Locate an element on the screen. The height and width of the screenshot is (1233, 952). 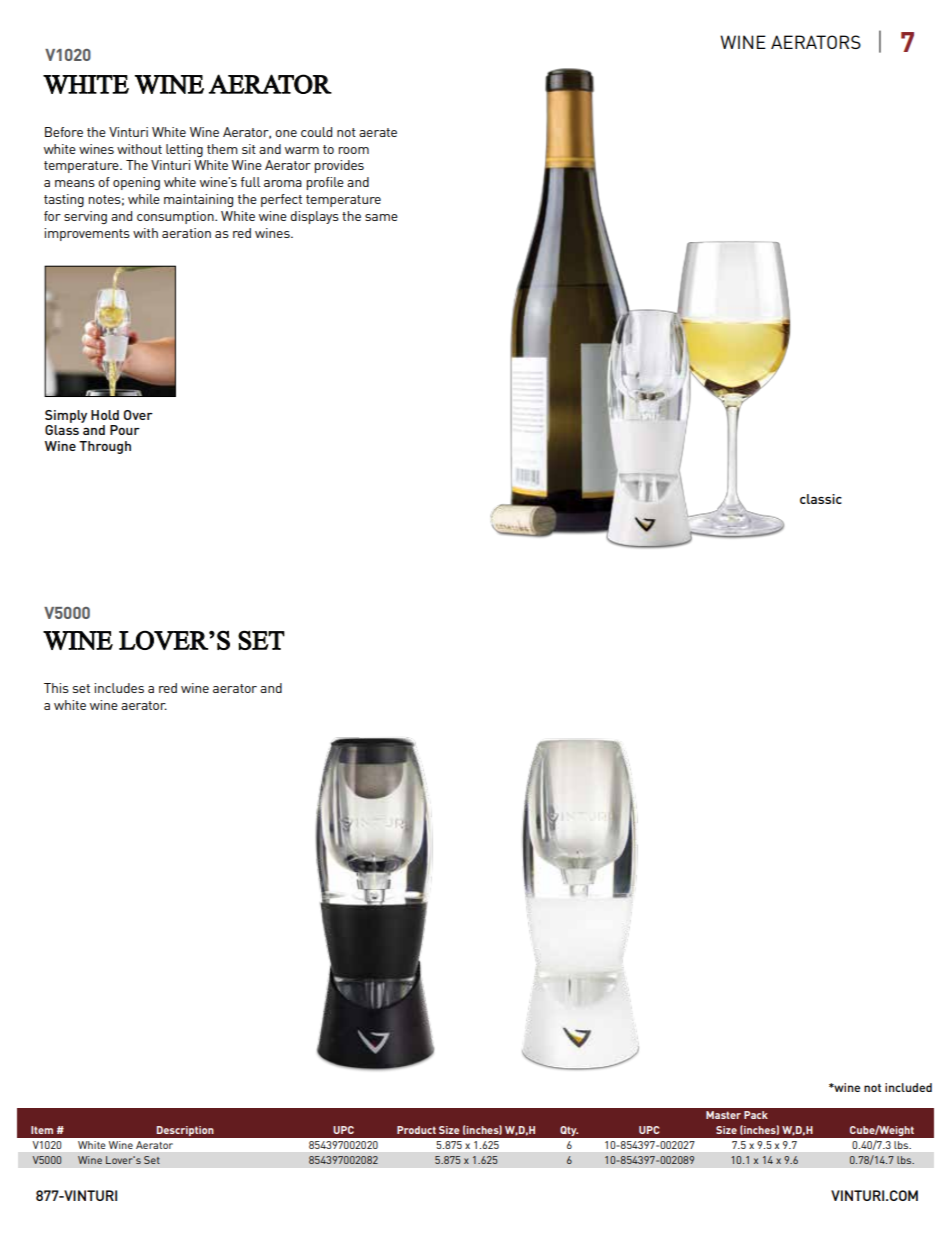
same is located at coordinates (381, 217).
